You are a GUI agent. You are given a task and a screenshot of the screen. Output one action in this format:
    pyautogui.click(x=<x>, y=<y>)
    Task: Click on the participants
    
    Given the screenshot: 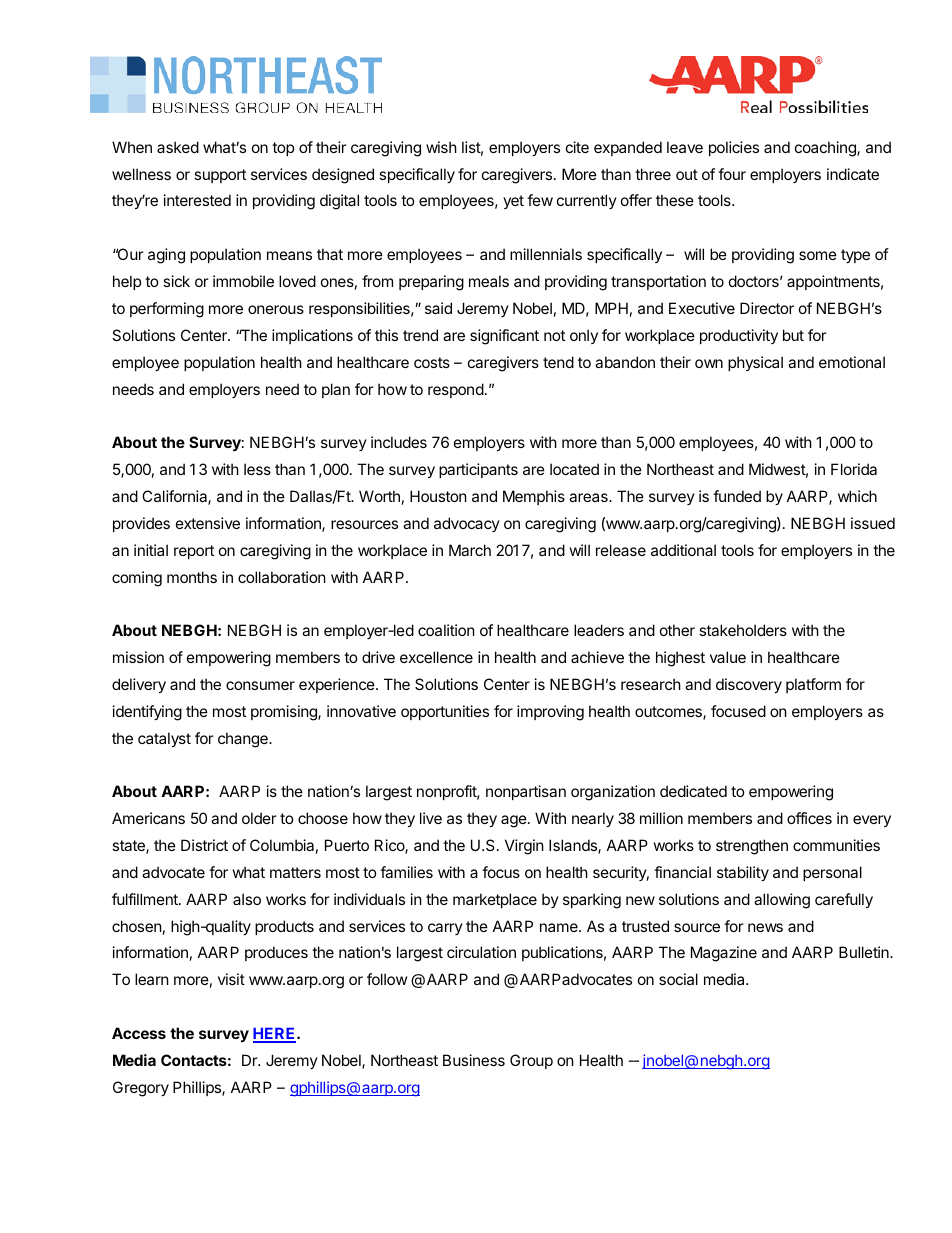 What is the action you would take?
    pyautogui.click(x=478, y=470)
